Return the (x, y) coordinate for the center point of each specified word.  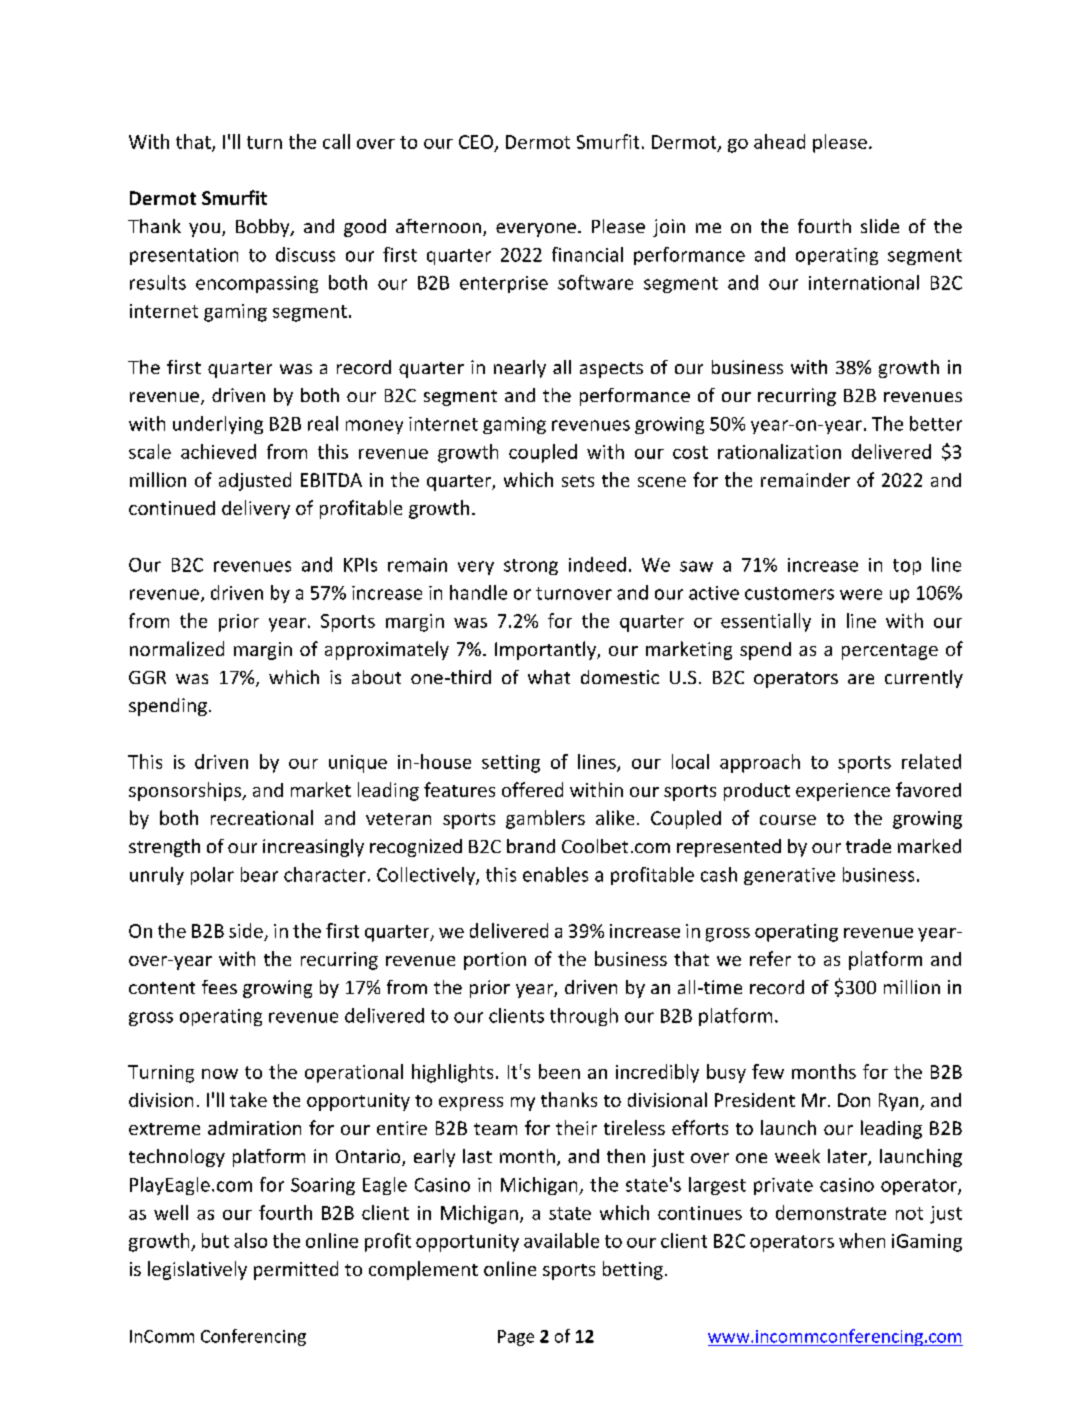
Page (516, 1338)
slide (880, 226)
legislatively (197, 1270)
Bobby (264, 228)
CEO (476, 142)
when (862, 1240)
